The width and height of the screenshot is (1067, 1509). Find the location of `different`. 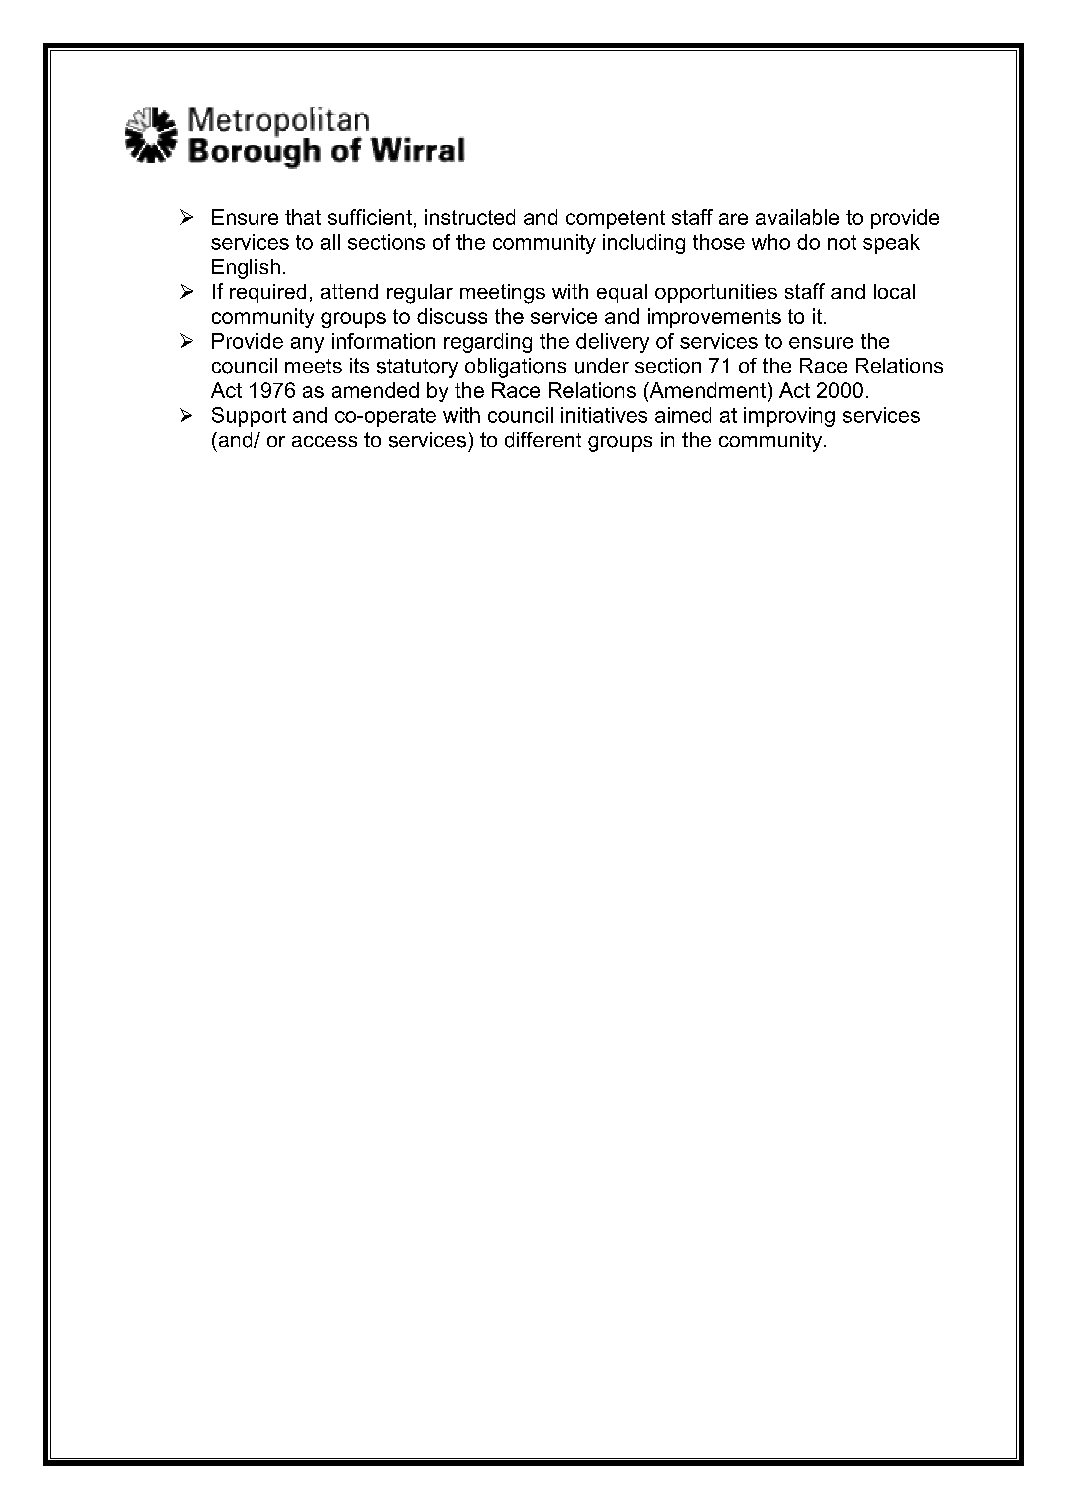

different is located at coordinates (543, 440).
